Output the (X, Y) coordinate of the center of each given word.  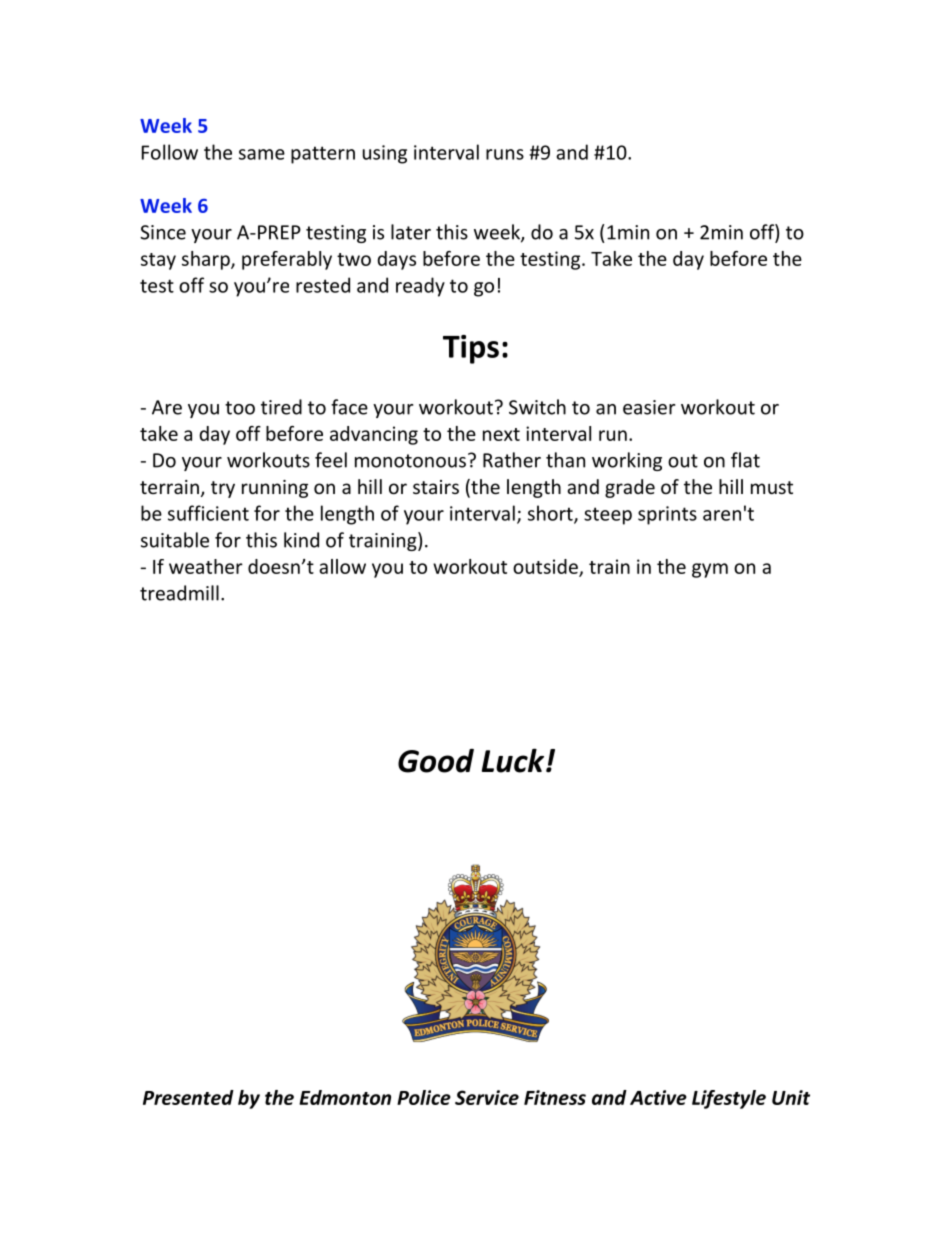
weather (206, 566)
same (262, 154)
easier (649, 407)
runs (505, 154)
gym (710, 570)
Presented (188, 1097)
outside (546, 567)
